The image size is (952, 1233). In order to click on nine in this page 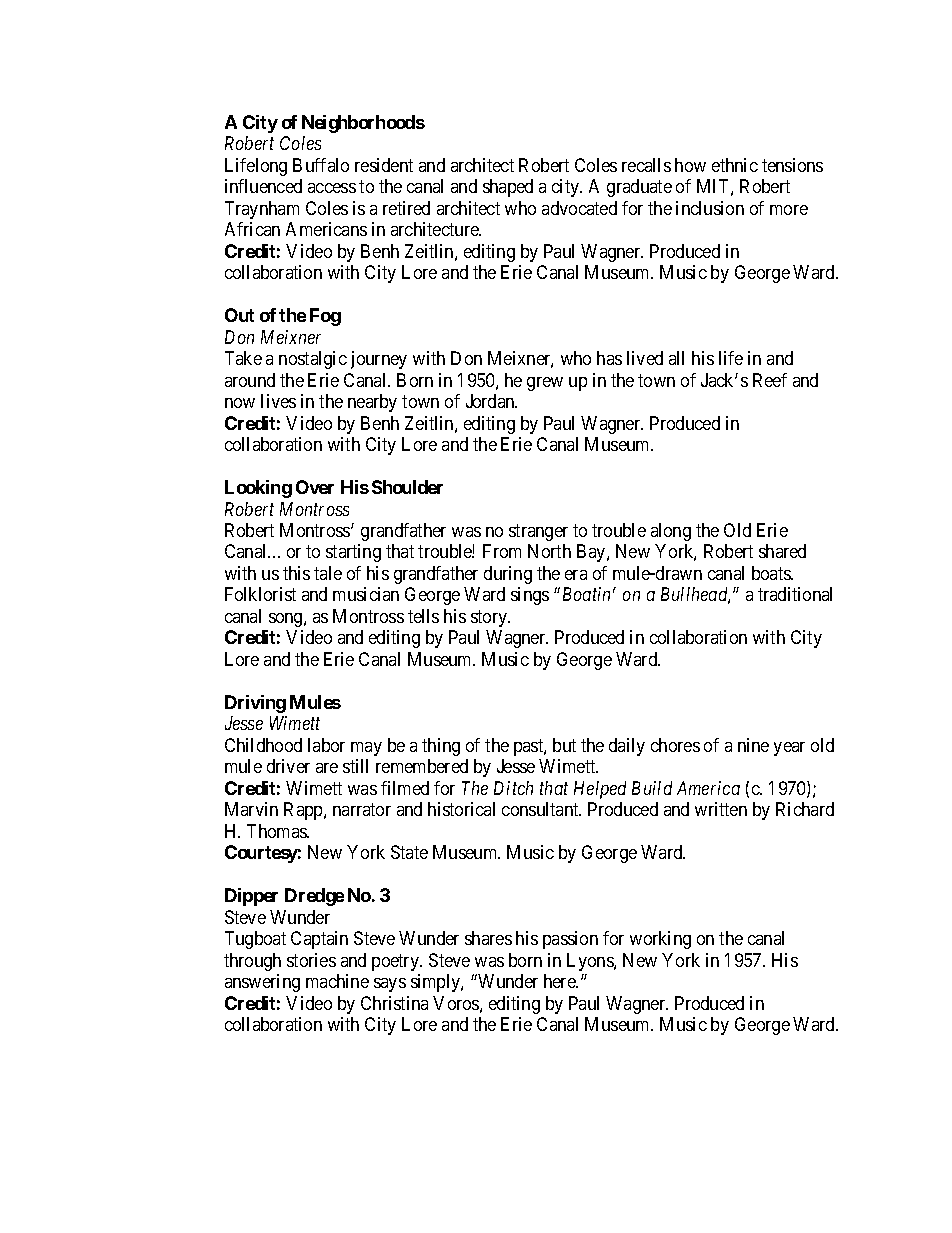, I will do `click(753, 745)`.
